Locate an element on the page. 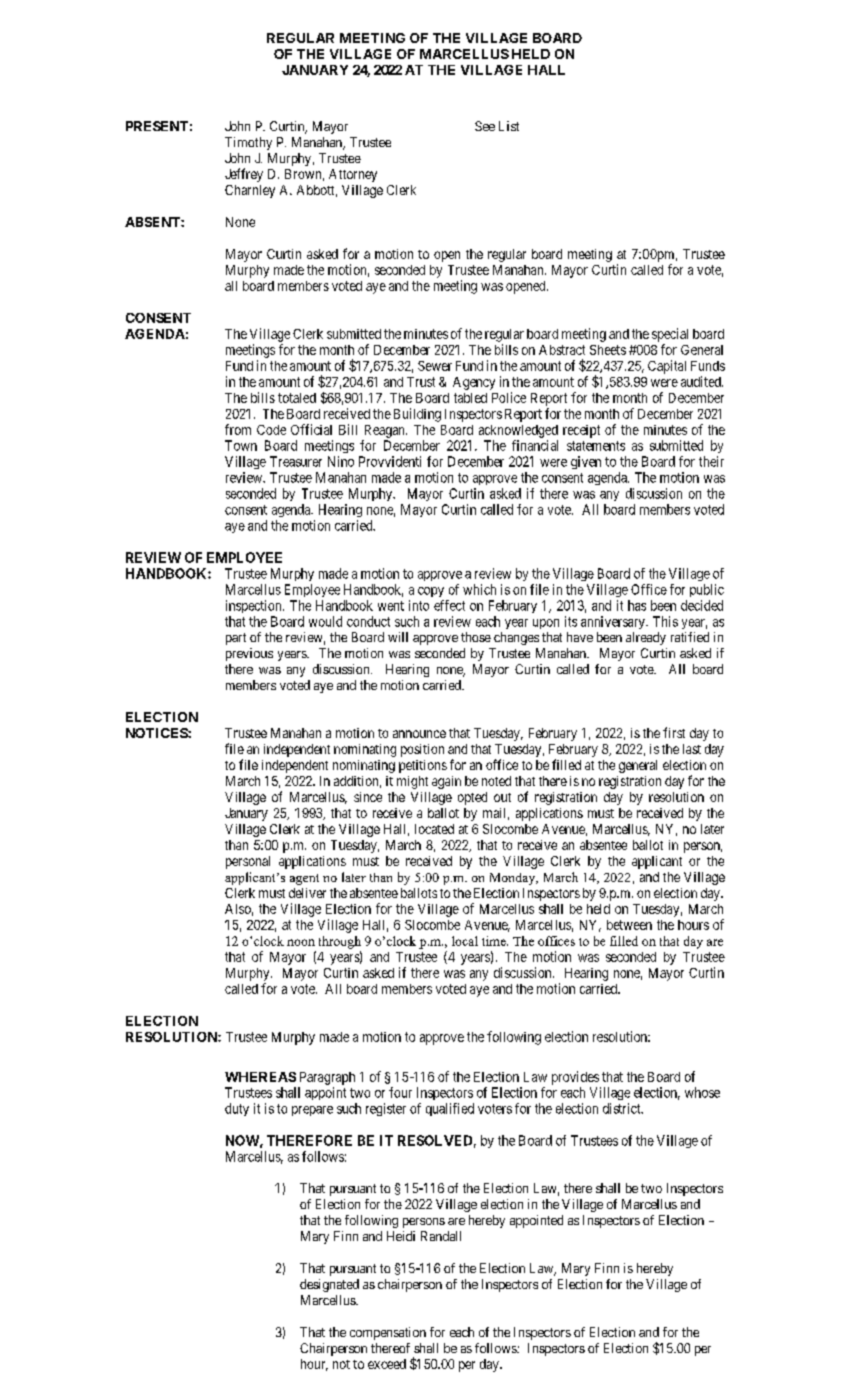 This image has width=849, height=1400. compensation is located at coordinates (388, 1333).
